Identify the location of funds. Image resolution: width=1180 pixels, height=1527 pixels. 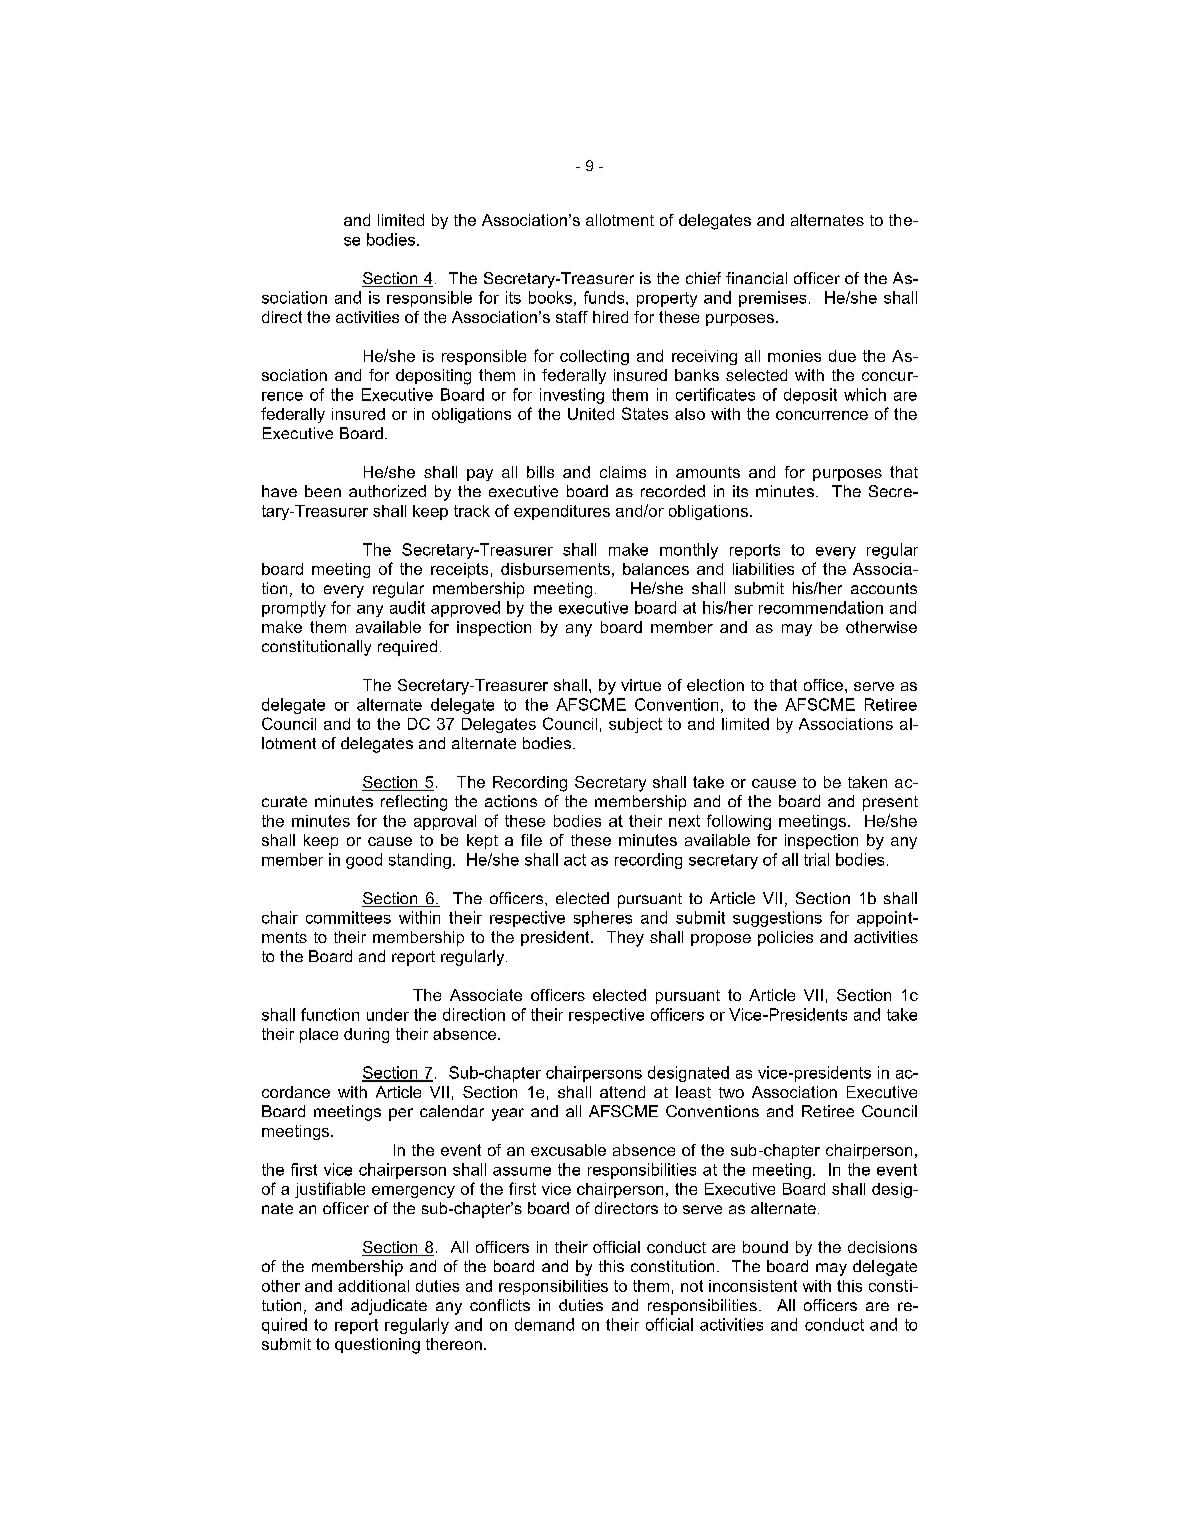
(605, 297).
